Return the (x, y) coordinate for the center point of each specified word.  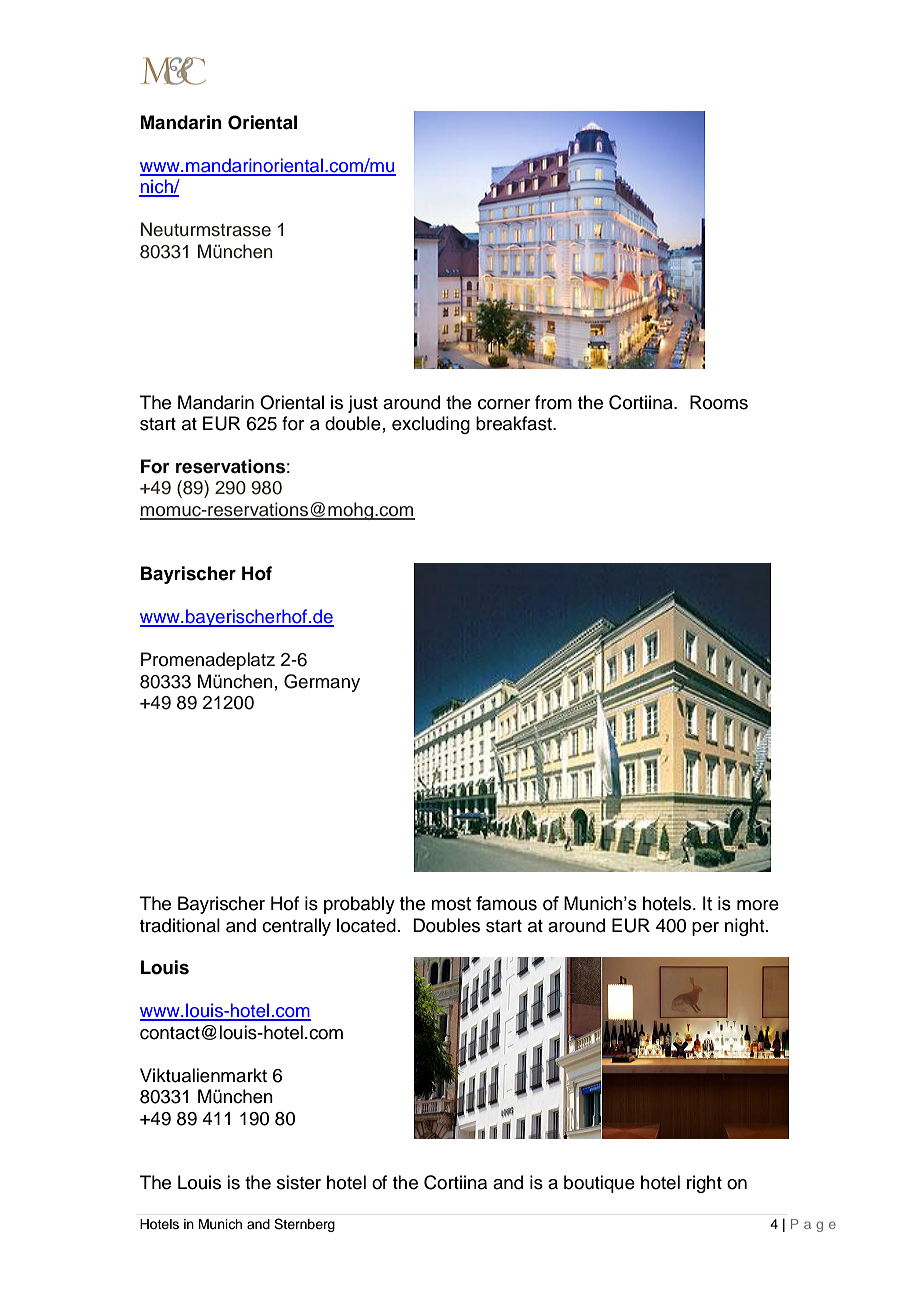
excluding (431, 425)
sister (299, 1182)
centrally (296, 927)
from (553, 402)
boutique (599, 1184)
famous (506, 903)
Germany (322, 683)
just (363, 404)
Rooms (719, 402)
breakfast (515, 423)
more (758, 905)
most (451, 904)
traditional (180, 925)
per (705, 929)
